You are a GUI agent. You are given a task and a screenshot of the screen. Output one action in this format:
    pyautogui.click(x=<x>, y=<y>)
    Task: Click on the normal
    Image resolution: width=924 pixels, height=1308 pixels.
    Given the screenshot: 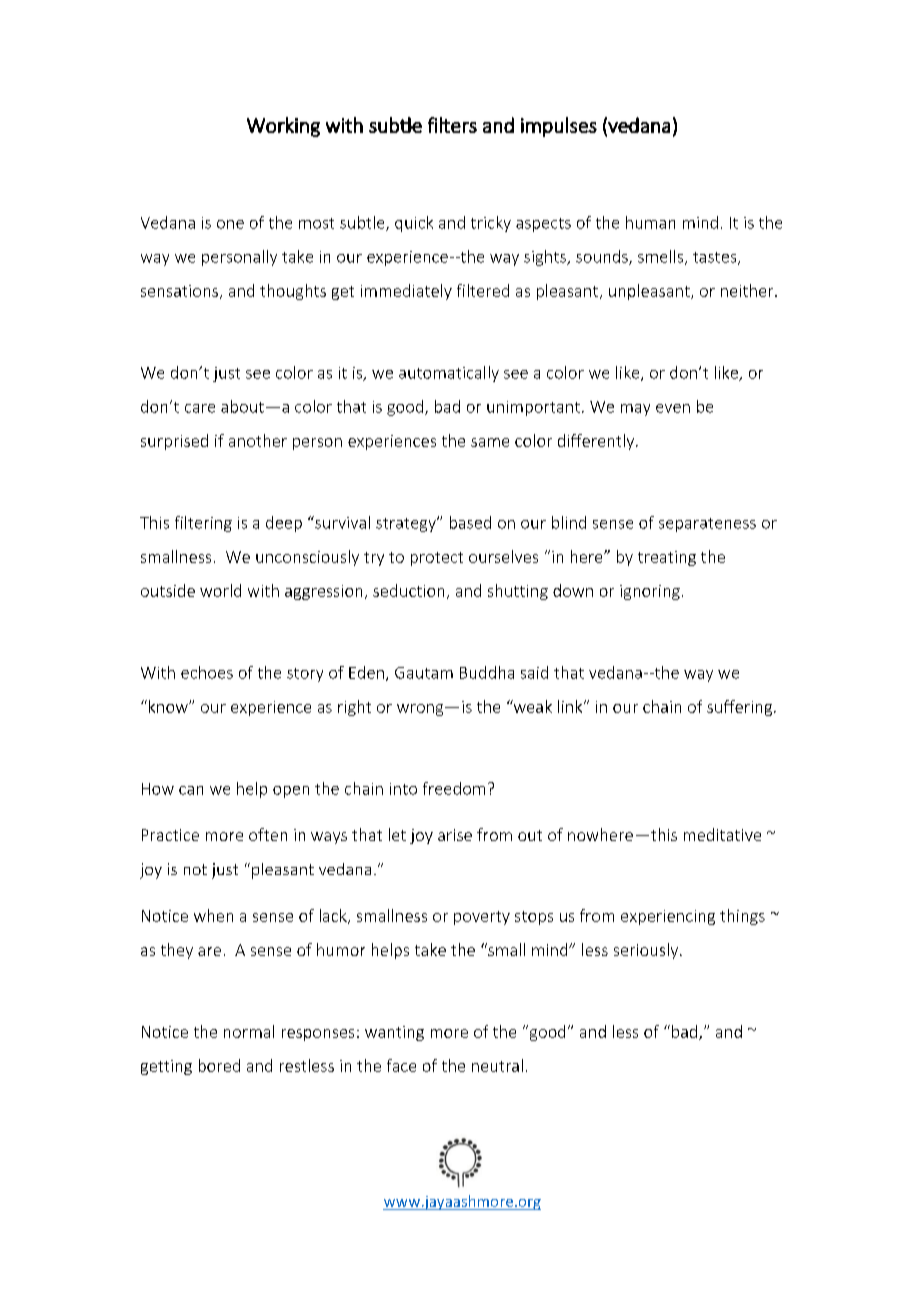 What is the action you would take?
    pyautogui.click(x=249, y=1031)
